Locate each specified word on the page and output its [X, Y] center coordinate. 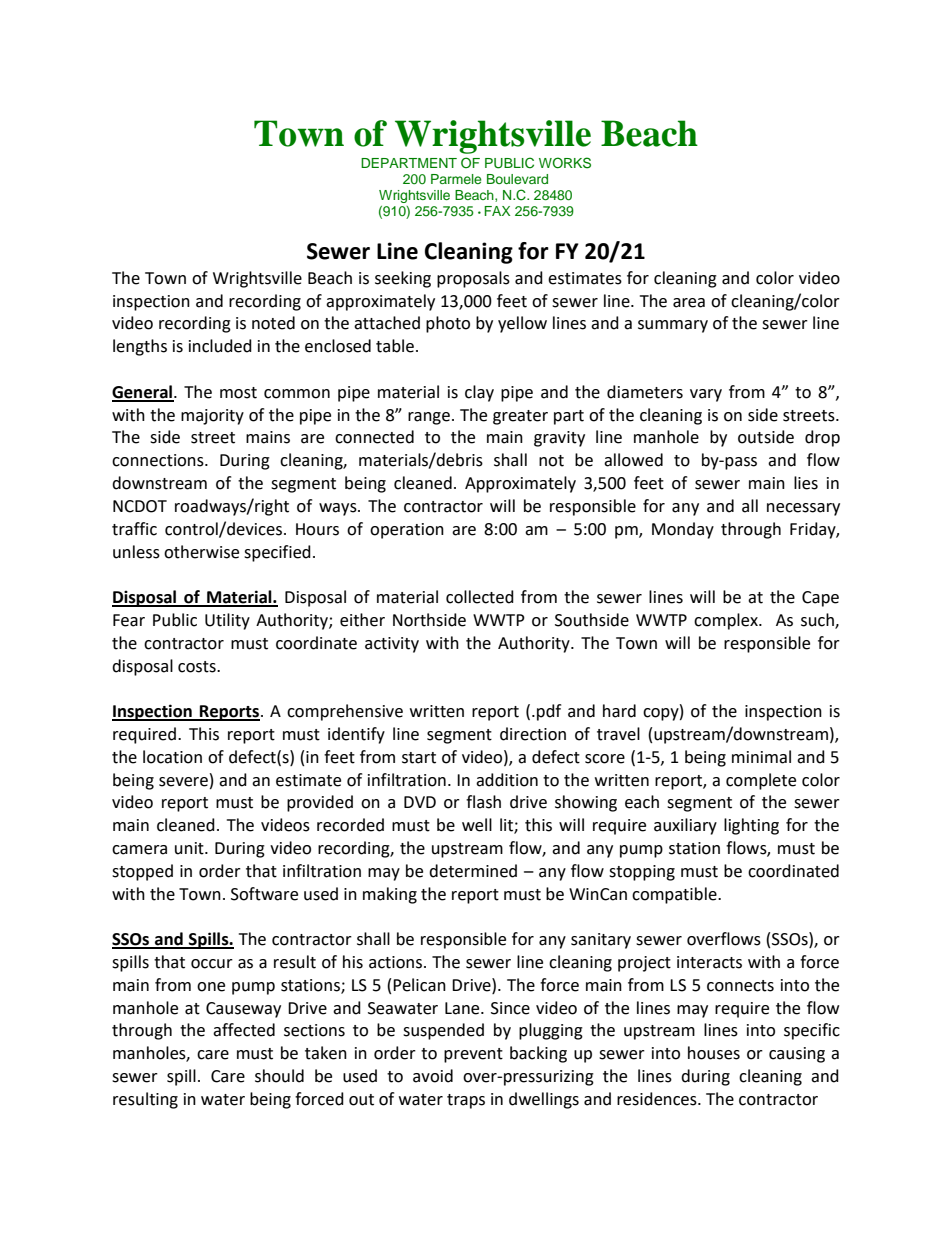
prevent [473, 1055]
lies [806, 483]
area [689, 303]
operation [407, 531]
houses [714, 1053]
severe [183, 782]
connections [159, 460]
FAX [497, 211]
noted [273, 323]
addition [507, 780]
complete [761, 781]
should [279, 1076]
